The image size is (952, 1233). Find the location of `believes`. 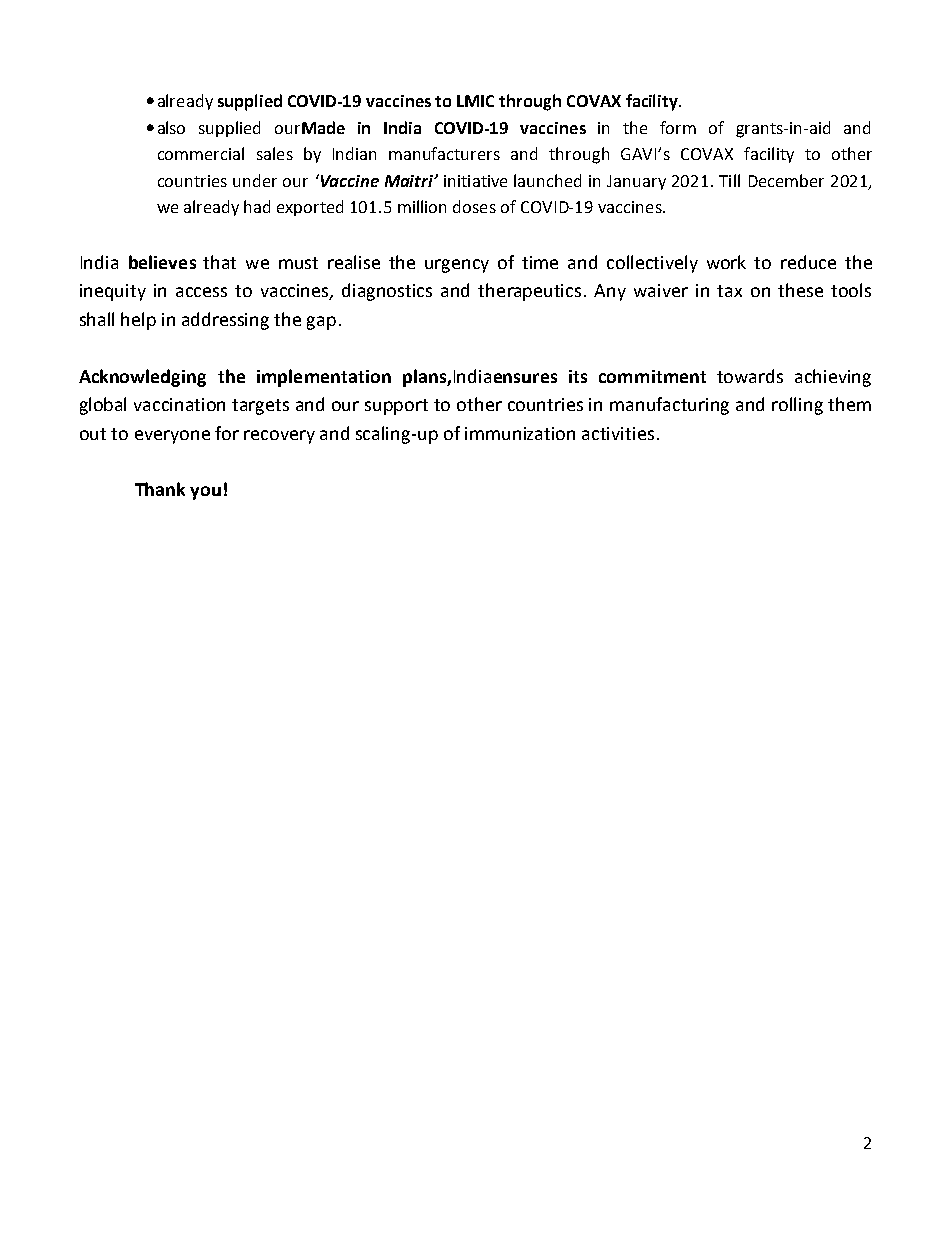

believes is located at coordinates (162, 262).
